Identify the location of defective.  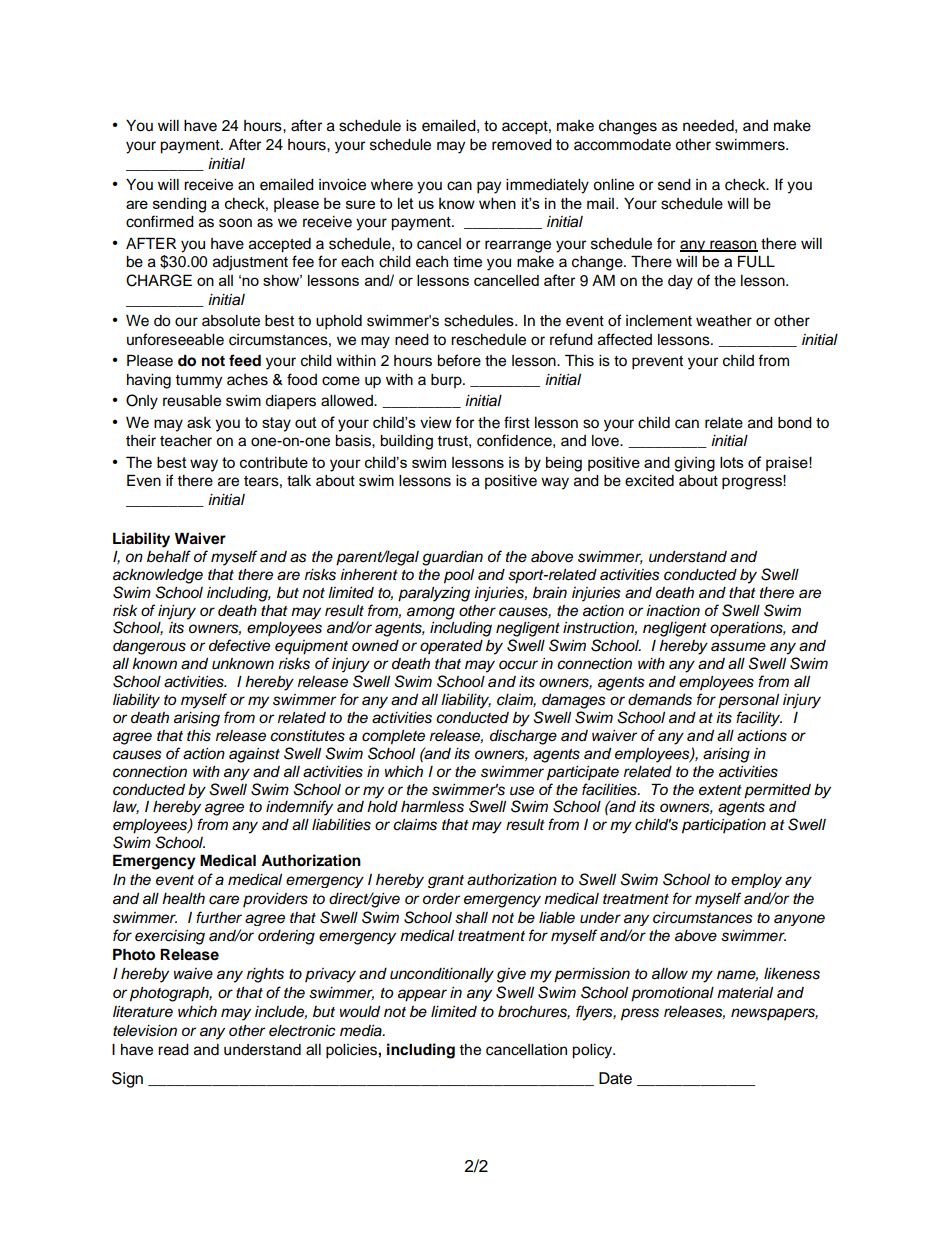
(239, 645).
